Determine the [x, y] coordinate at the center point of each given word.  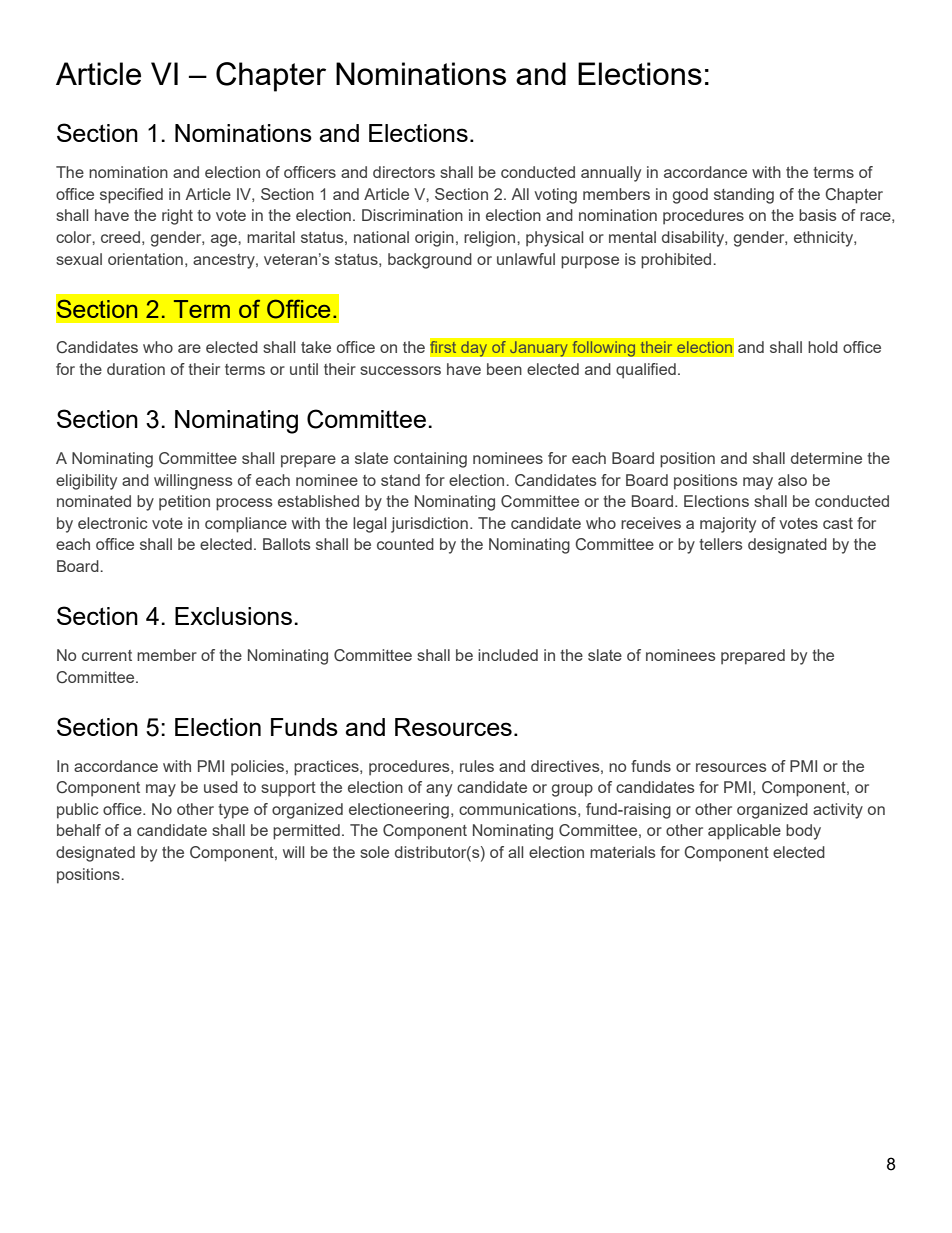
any [439, 790]
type [233, 811]
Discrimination [412, 215]
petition [184, 503]
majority [728, 525]
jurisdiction [429, 525]
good [690, 196]
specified [131, 196]
